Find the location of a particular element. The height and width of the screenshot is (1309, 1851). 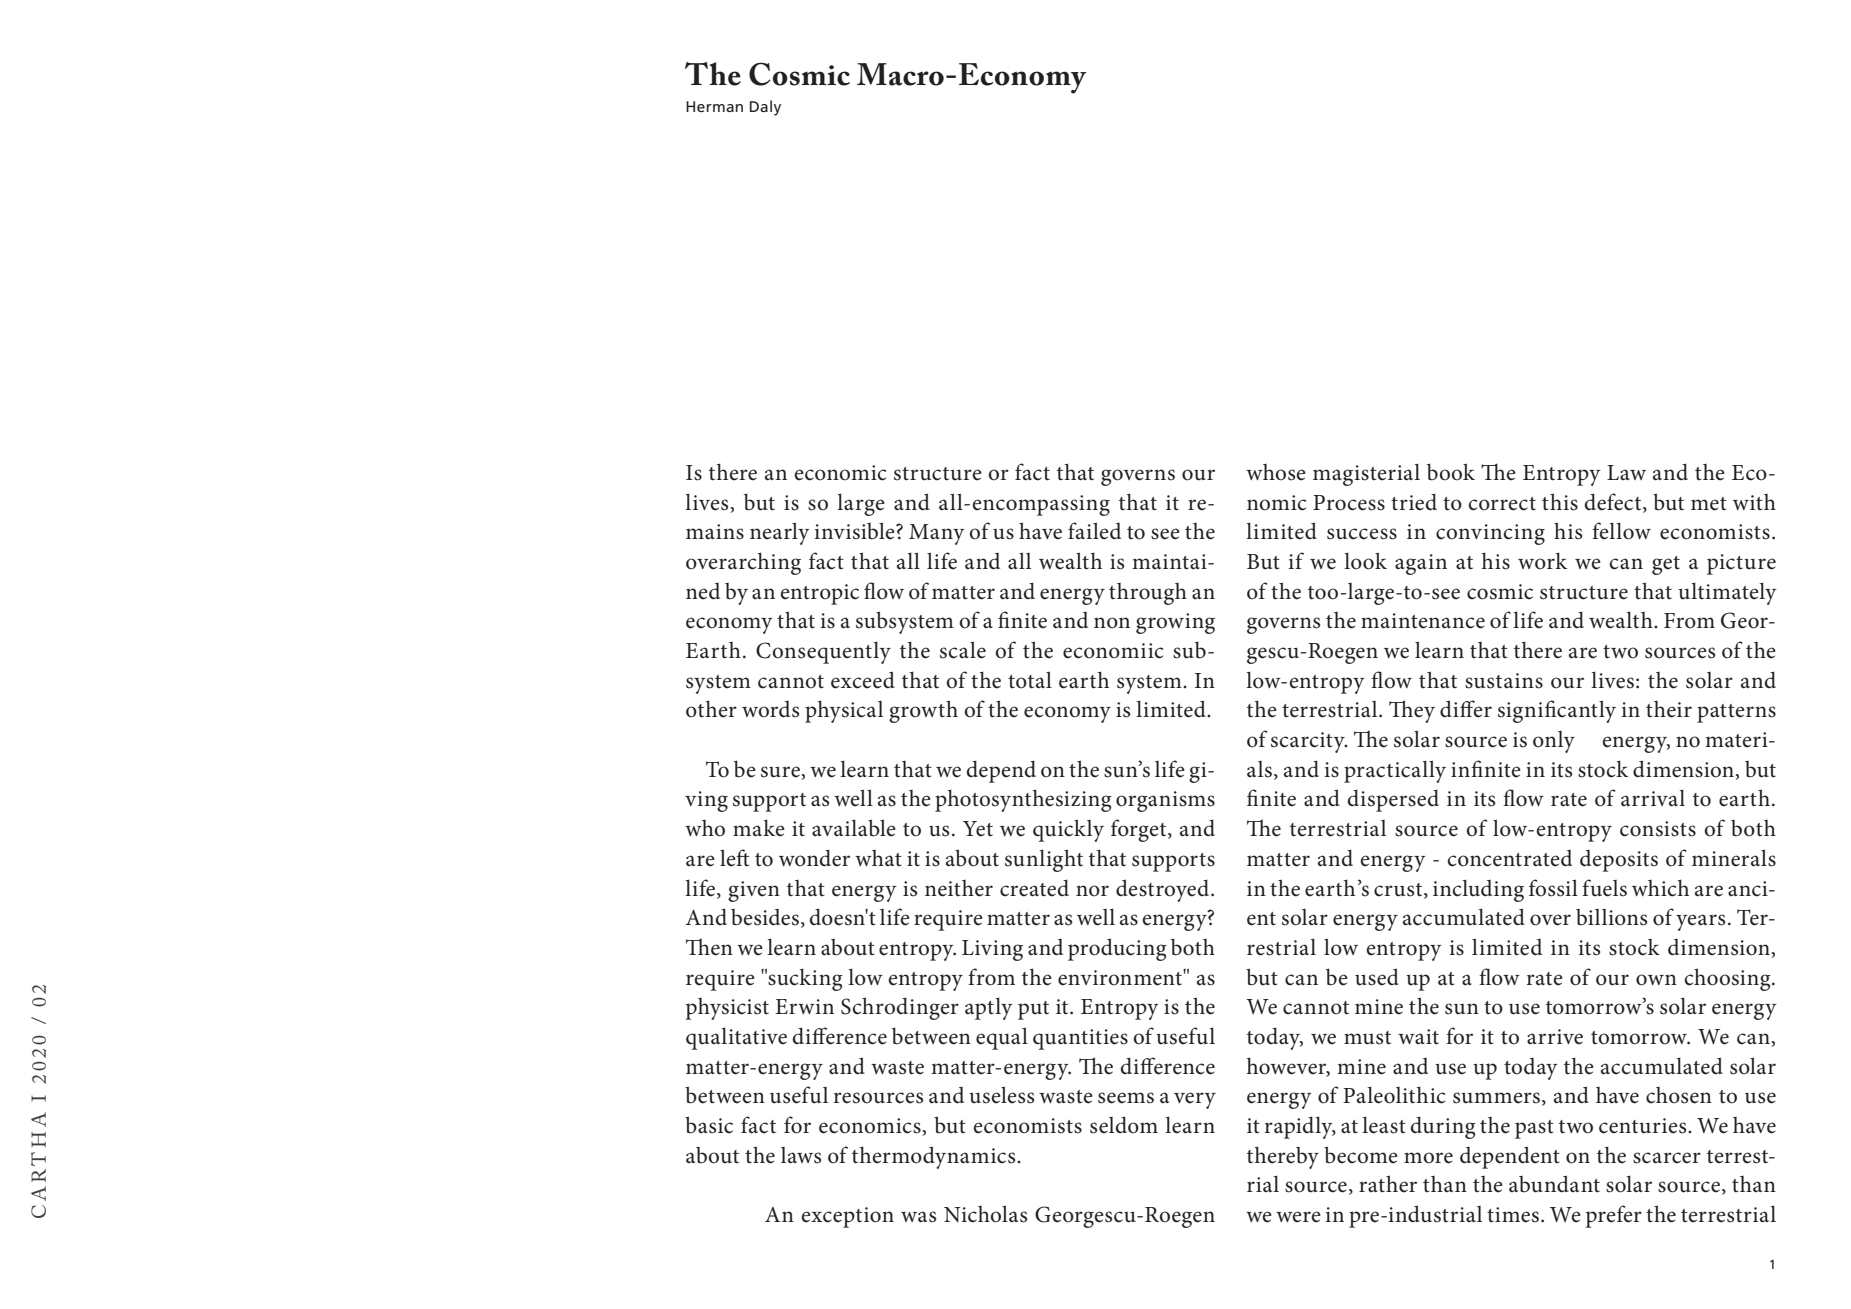

their is located at coordinates (1669, 709).
